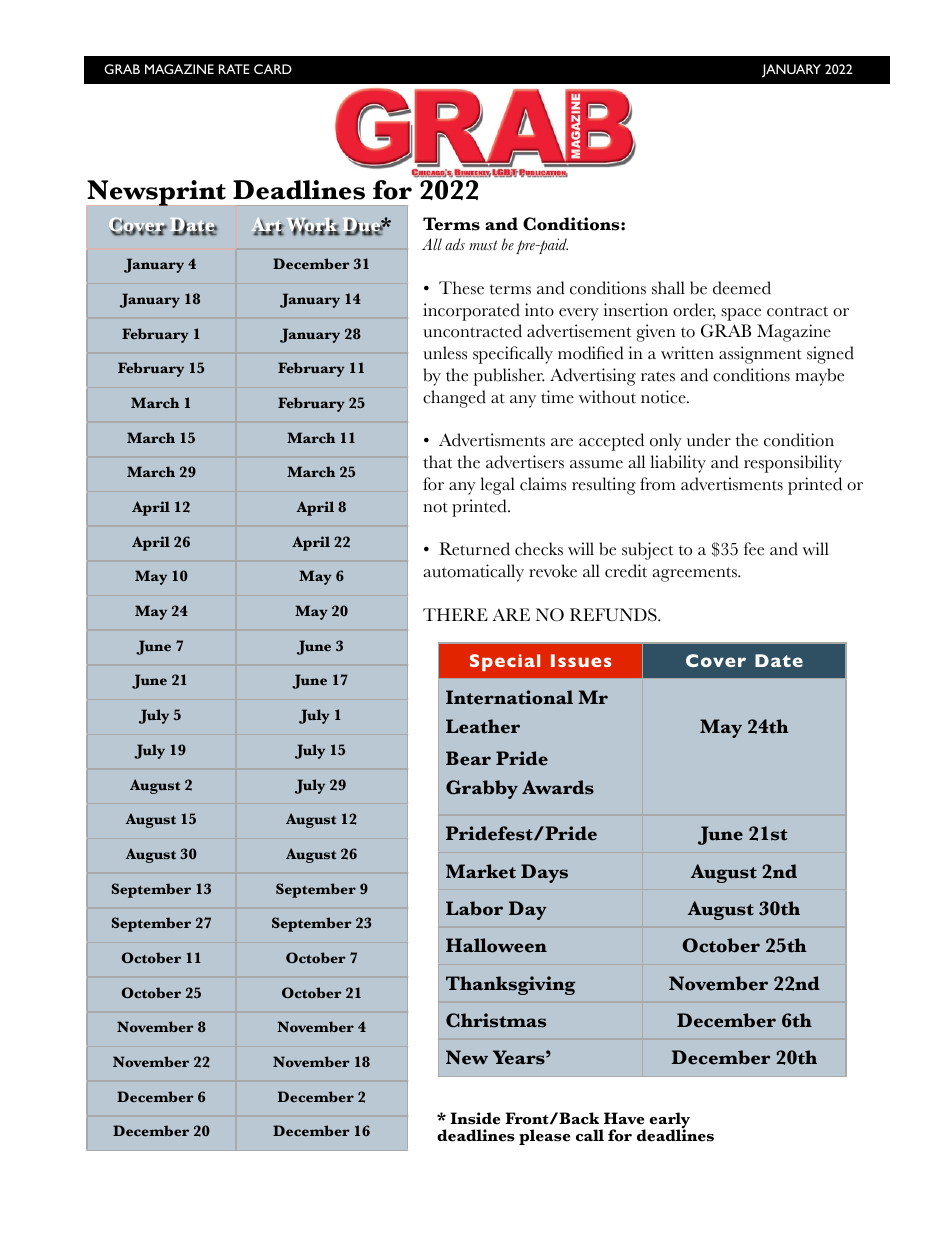  What do you see at coordinates (558, 787) in the image?
I see `Awards` at bounding box center [558, 787].
